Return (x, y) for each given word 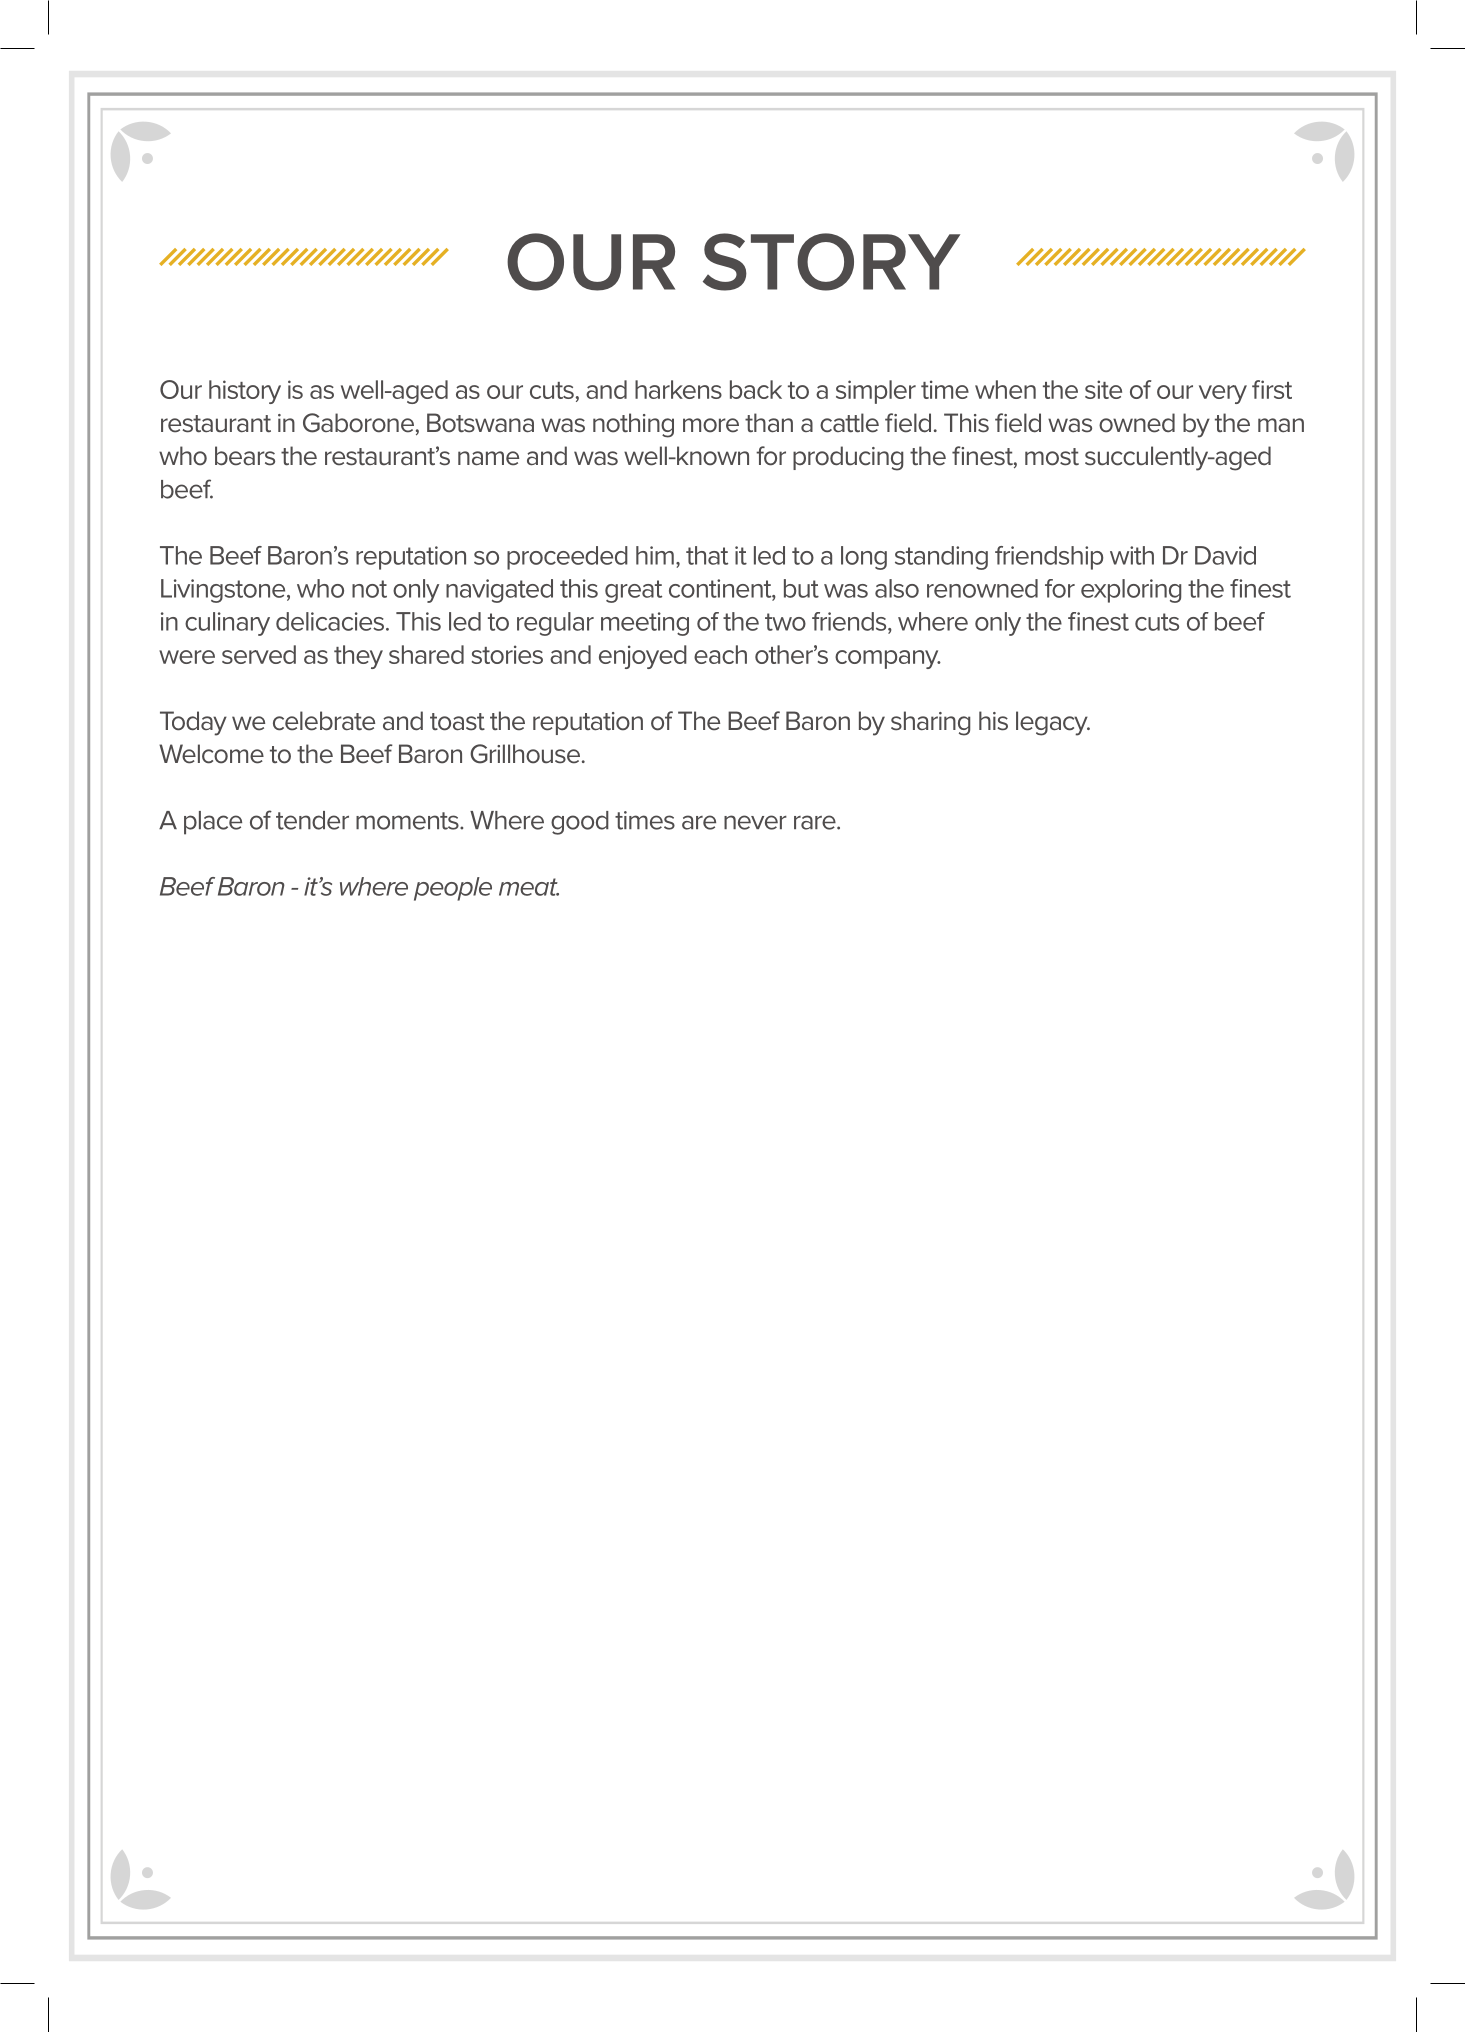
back (756, 389)
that (707, 555)
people (453, 889)
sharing (930, 723)
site (1103, 389)
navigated (499, 591)
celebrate (324, 721)
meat (529, 887)
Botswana (480, 423)
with (1132, 555)
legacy (1053, 723)
